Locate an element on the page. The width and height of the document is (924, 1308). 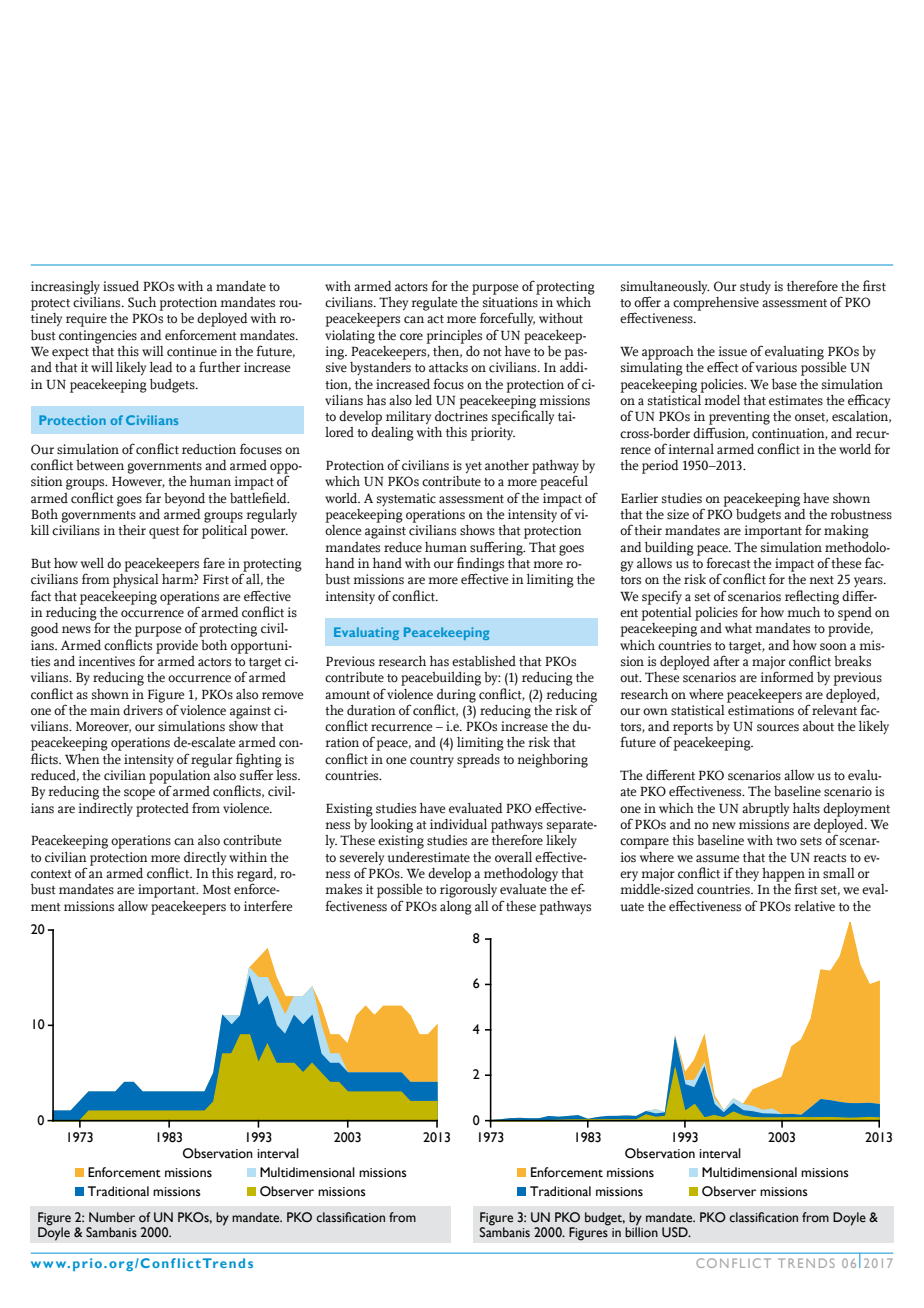
Number is located at coordinates (112, 1217).
